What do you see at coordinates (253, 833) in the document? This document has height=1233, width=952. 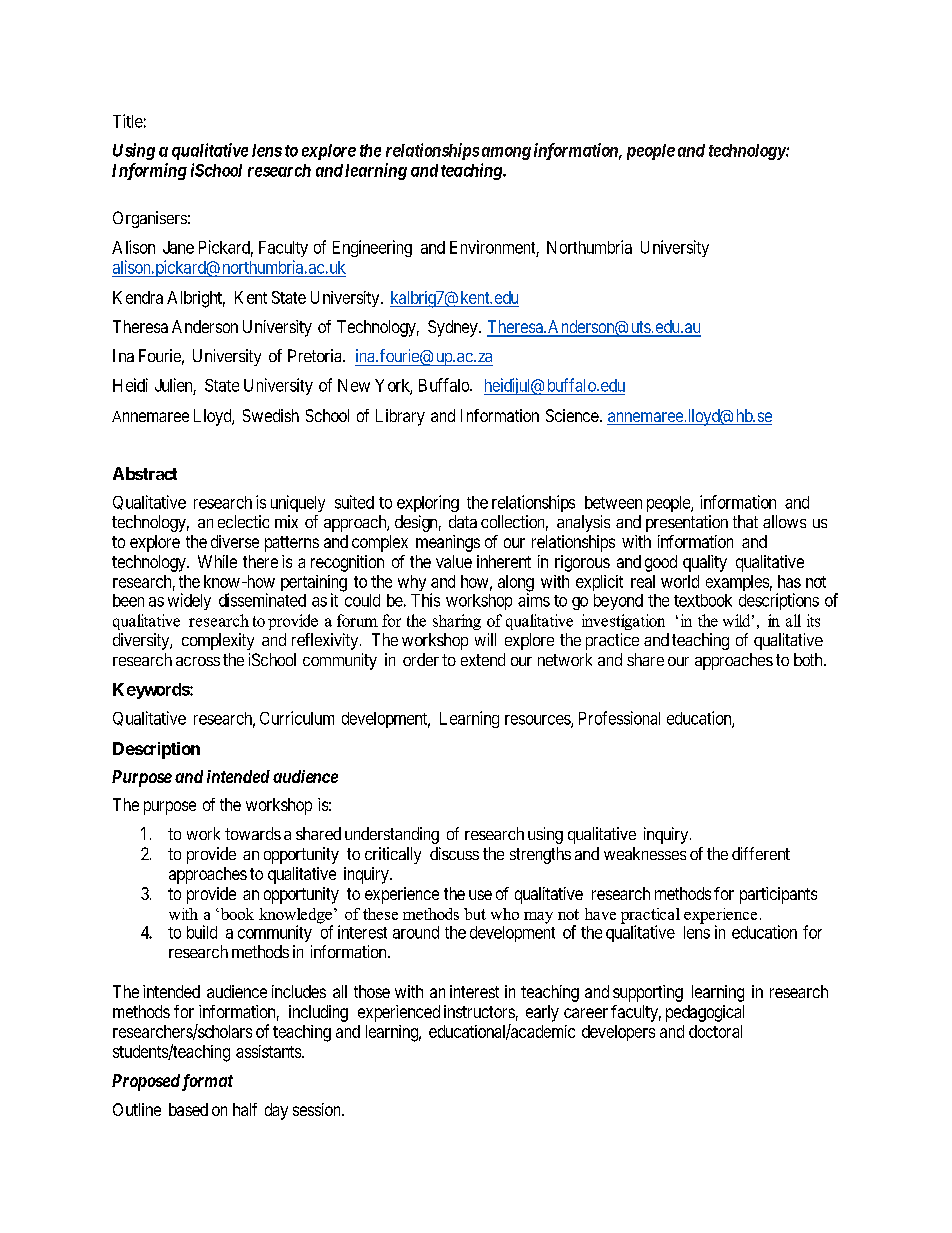 I see `towards` at bounding box center [253, 833].
